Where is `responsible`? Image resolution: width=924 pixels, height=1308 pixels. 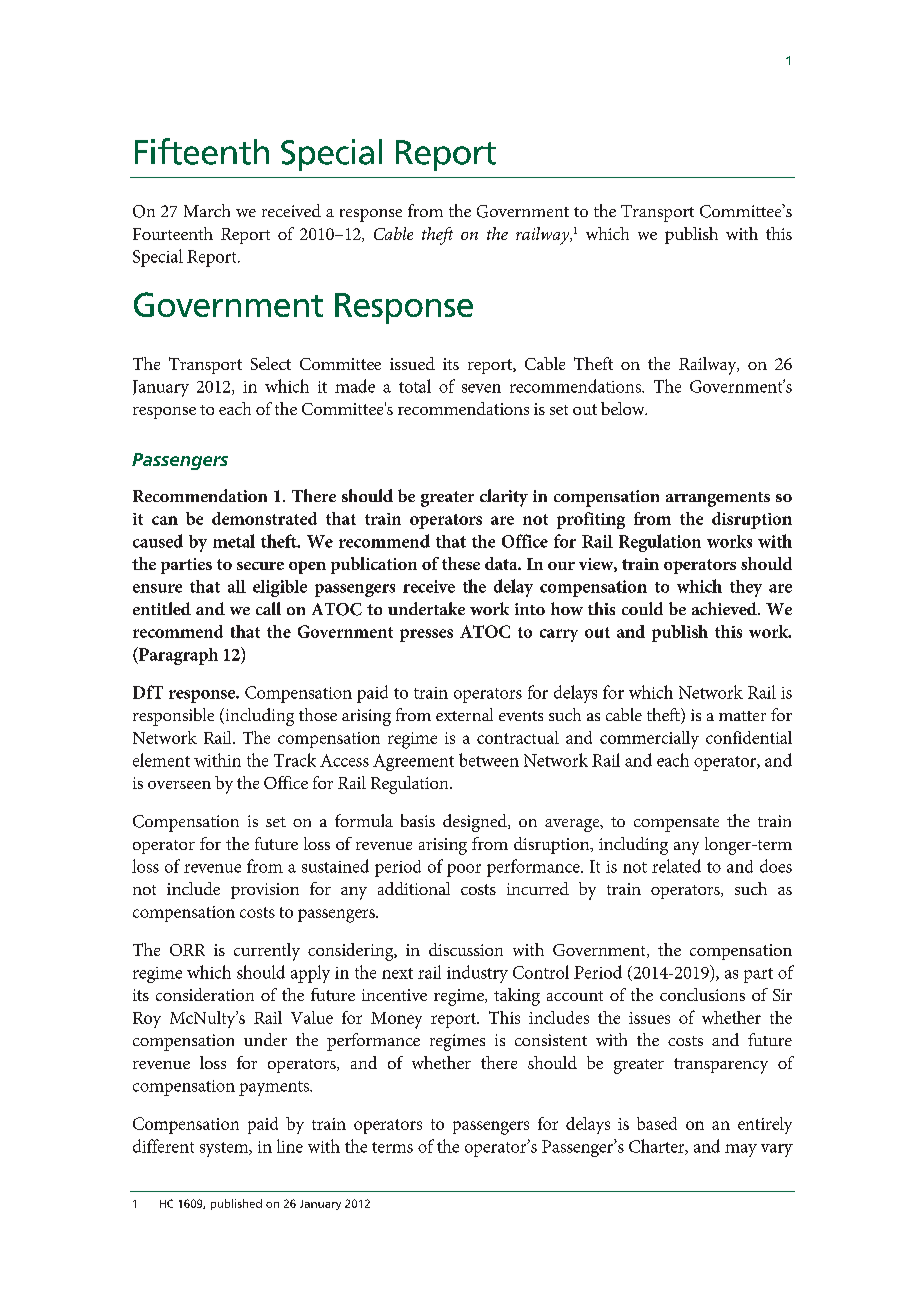
responsible is located at coordinates (173, 717).
